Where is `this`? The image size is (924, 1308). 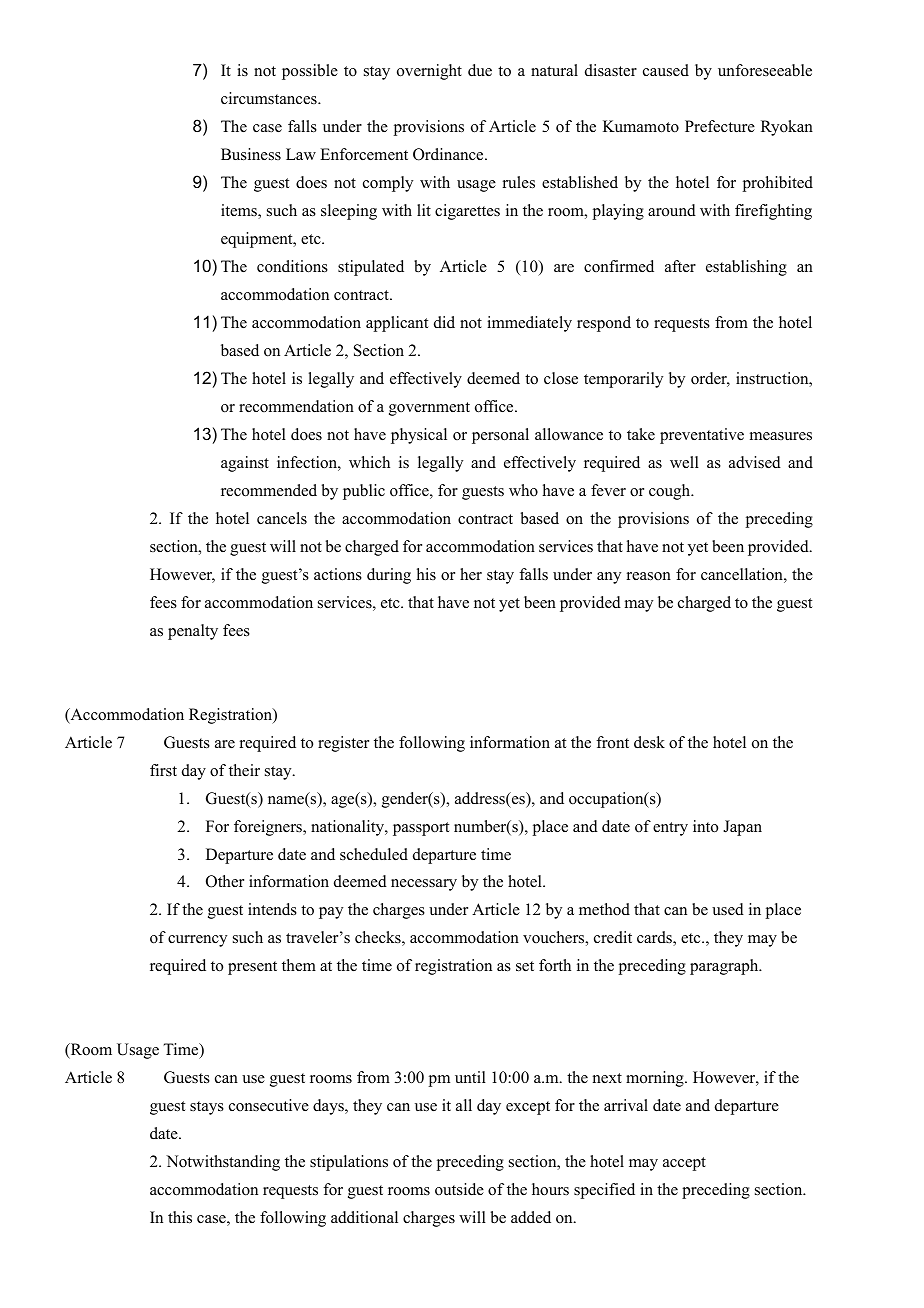
this is located at coordinates (180, 1217).
